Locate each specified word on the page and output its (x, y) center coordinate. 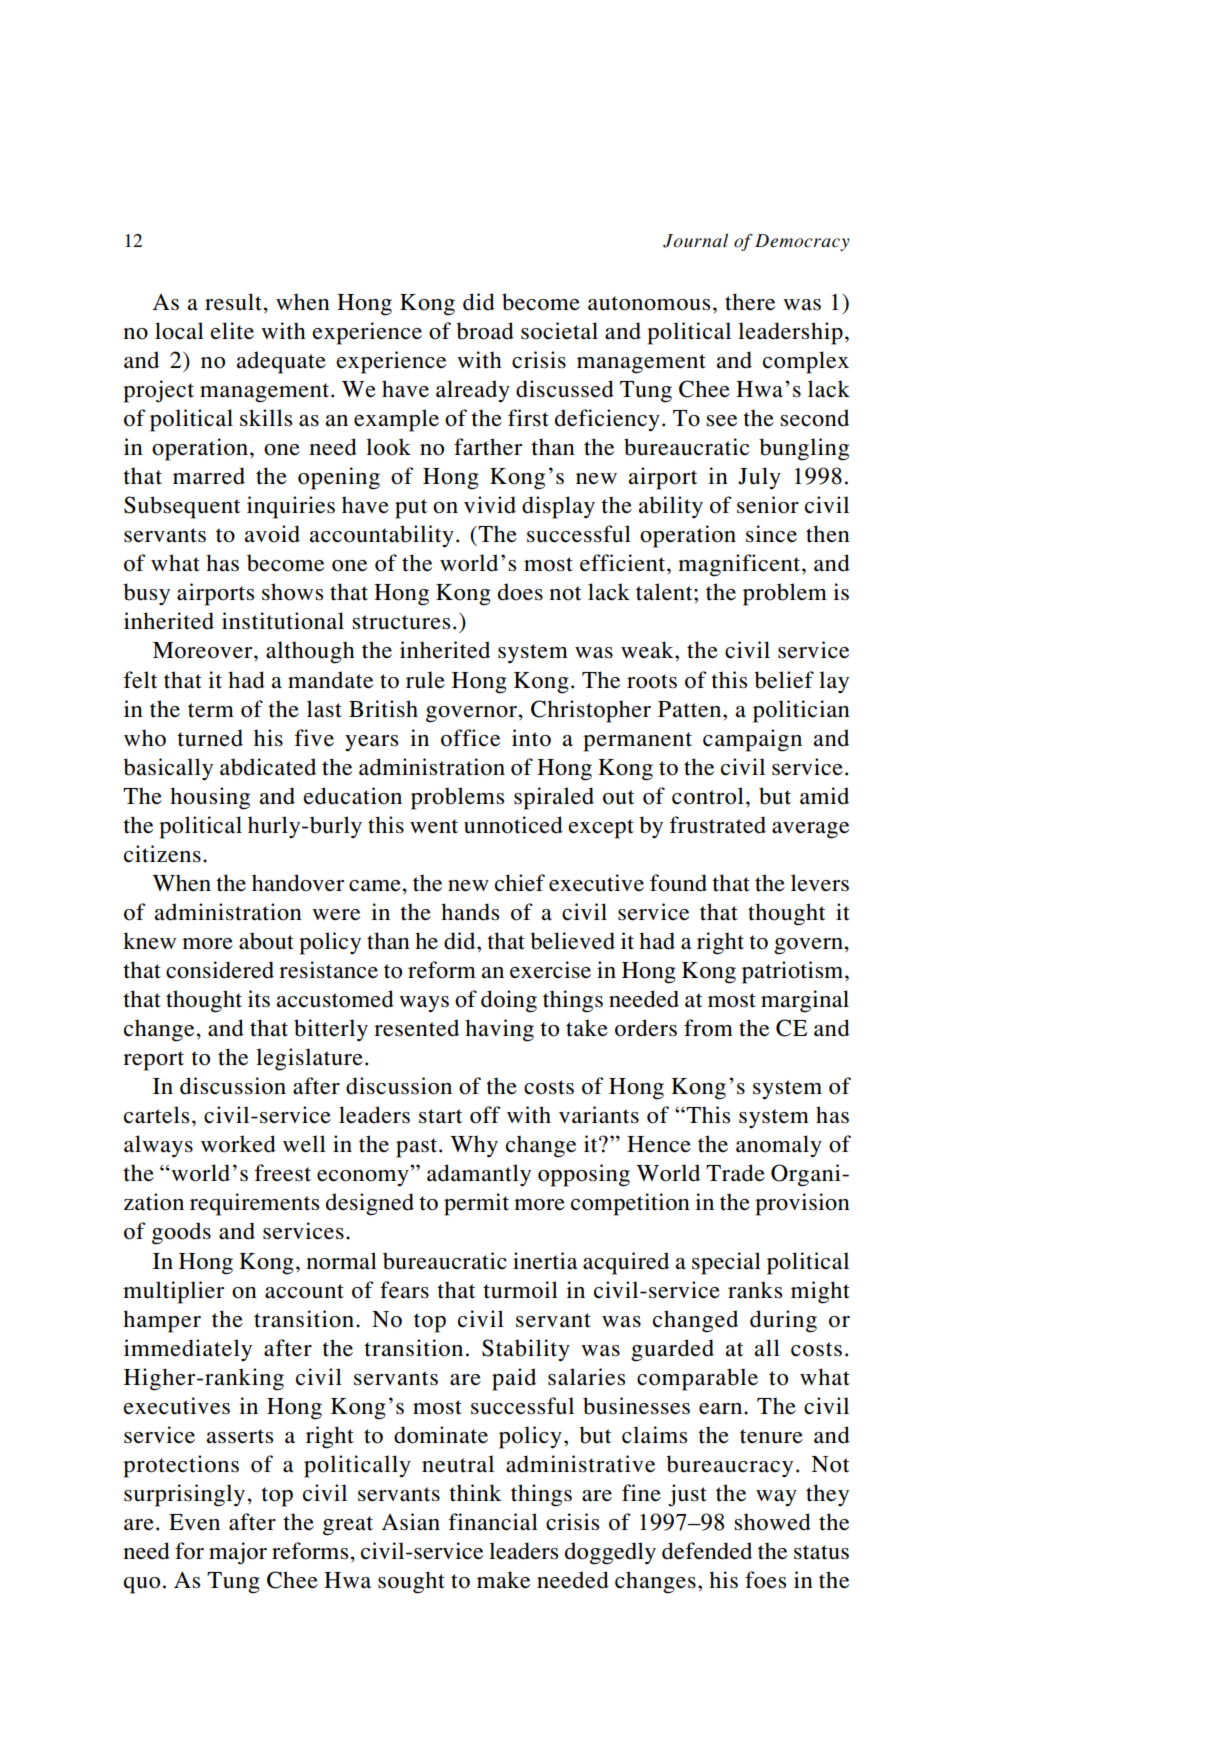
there (750, 302)
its (259, 999)
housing (210, 798)
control (708, 796)
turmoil (520, 1290)
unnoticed (513, 825)
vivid (490, 505)
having (499, 1030)
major (238, 1553)
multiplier (173, 1292)
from (708, 1028)
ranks (755, 1290)
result (233, 302)
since (771, 534)
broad (485, 331)
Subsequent (182, 507)
